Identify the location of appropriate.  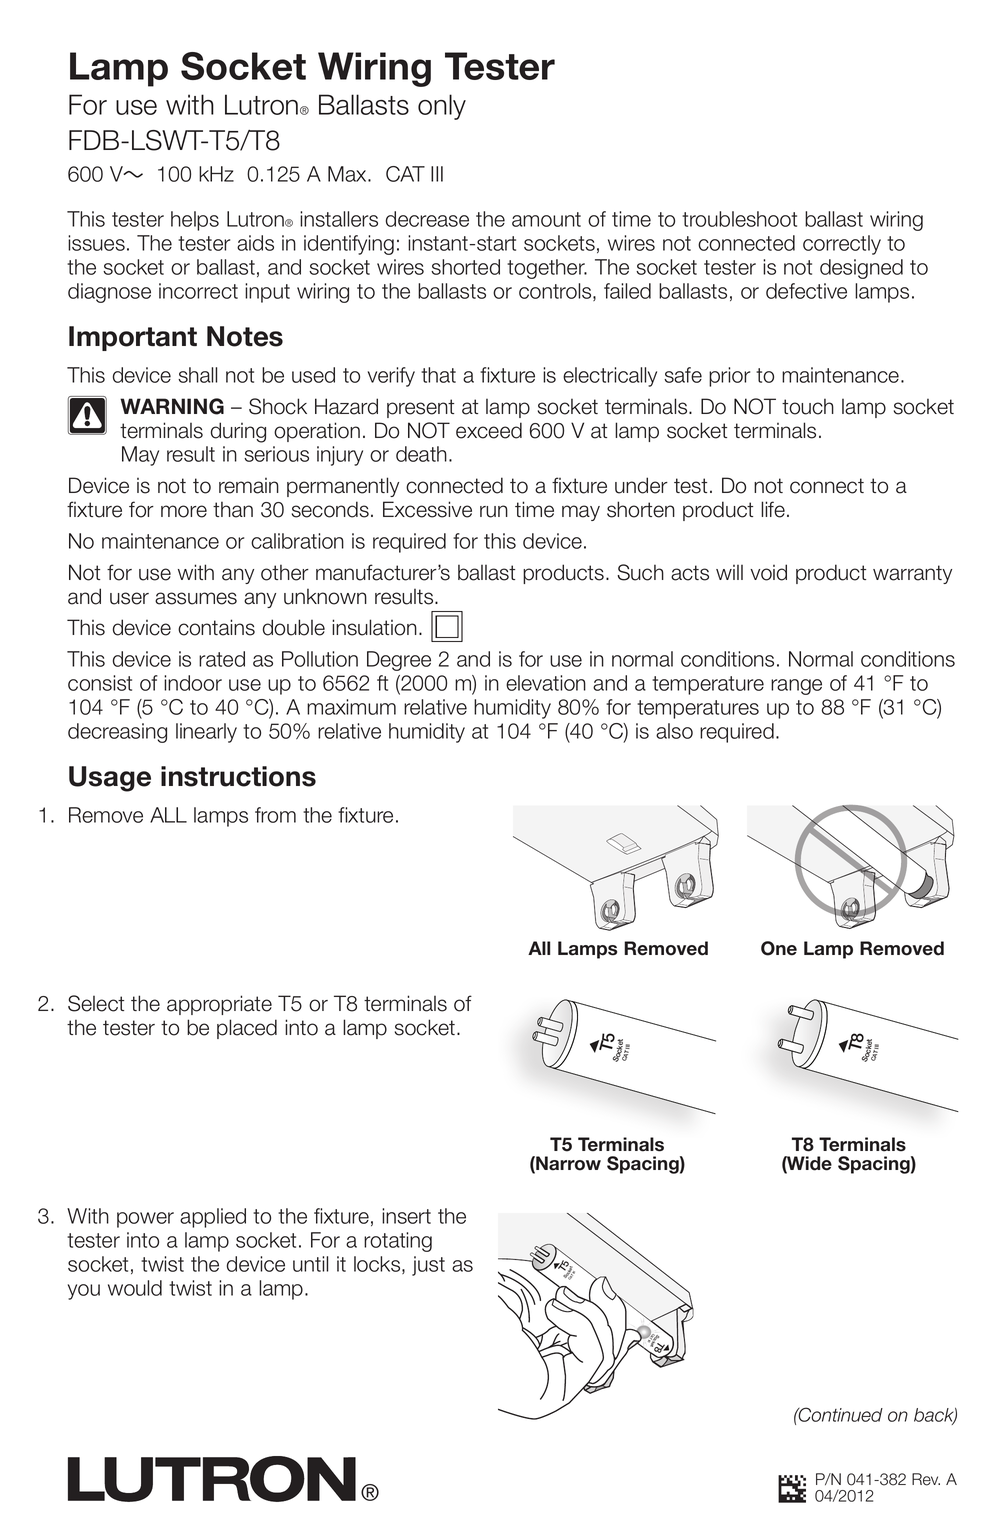
(219, 1005).
